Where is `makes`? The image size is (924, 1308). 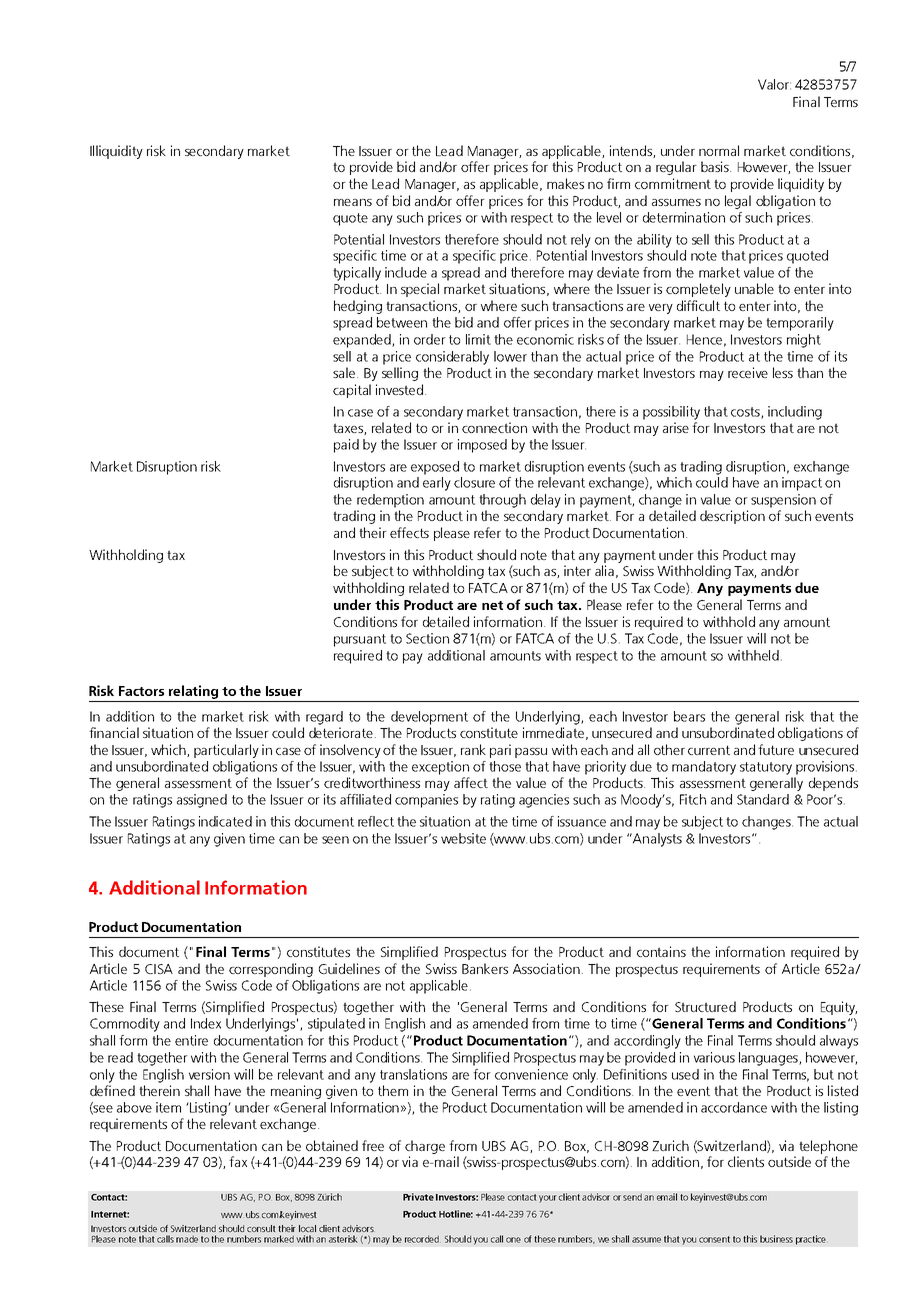
makes is located at coordinates (565, 183).
